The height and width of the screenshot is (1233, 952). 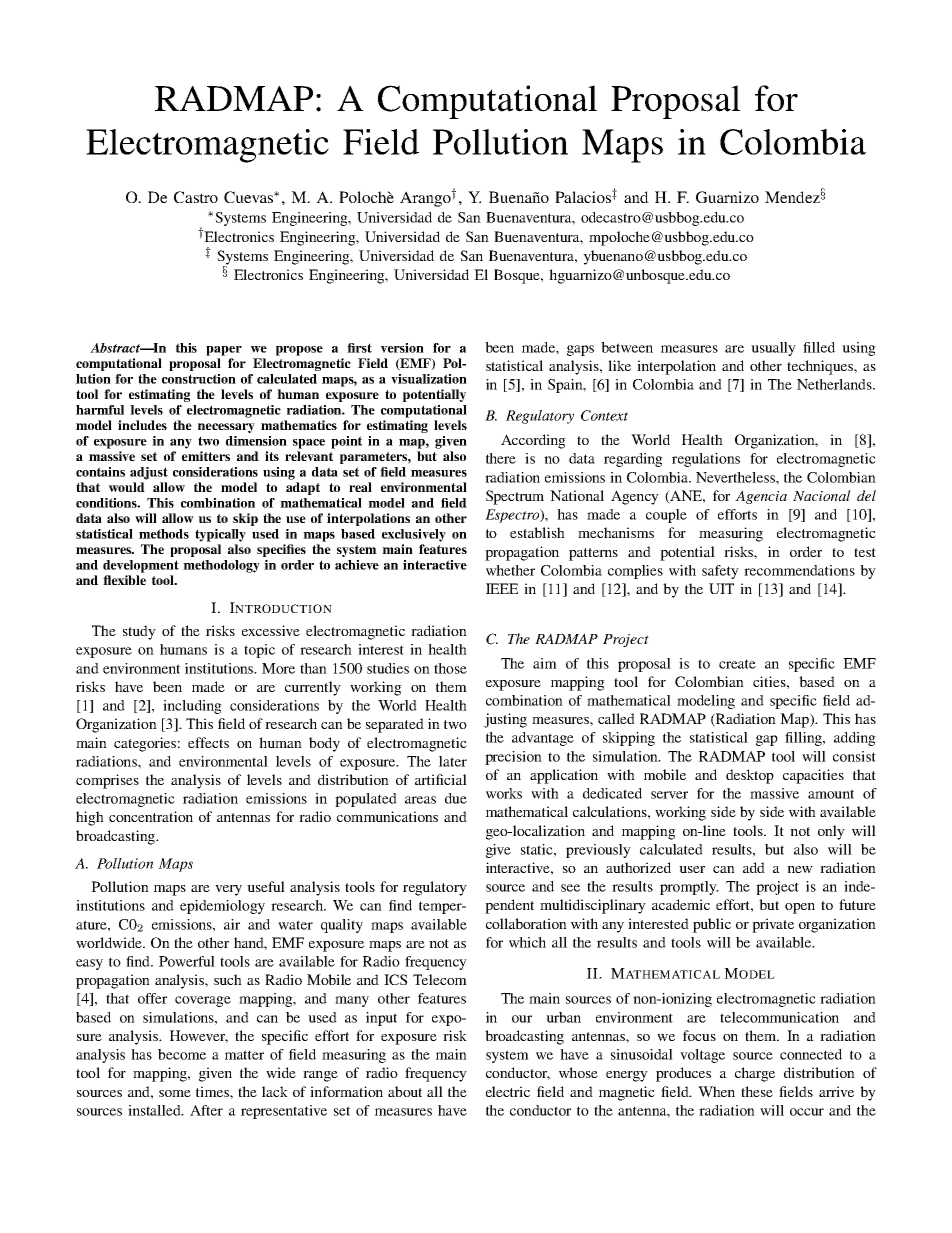 What do you see at coordinates (737, 664) in the screenshot?
I see `create` at bounding box center [737, 664].
